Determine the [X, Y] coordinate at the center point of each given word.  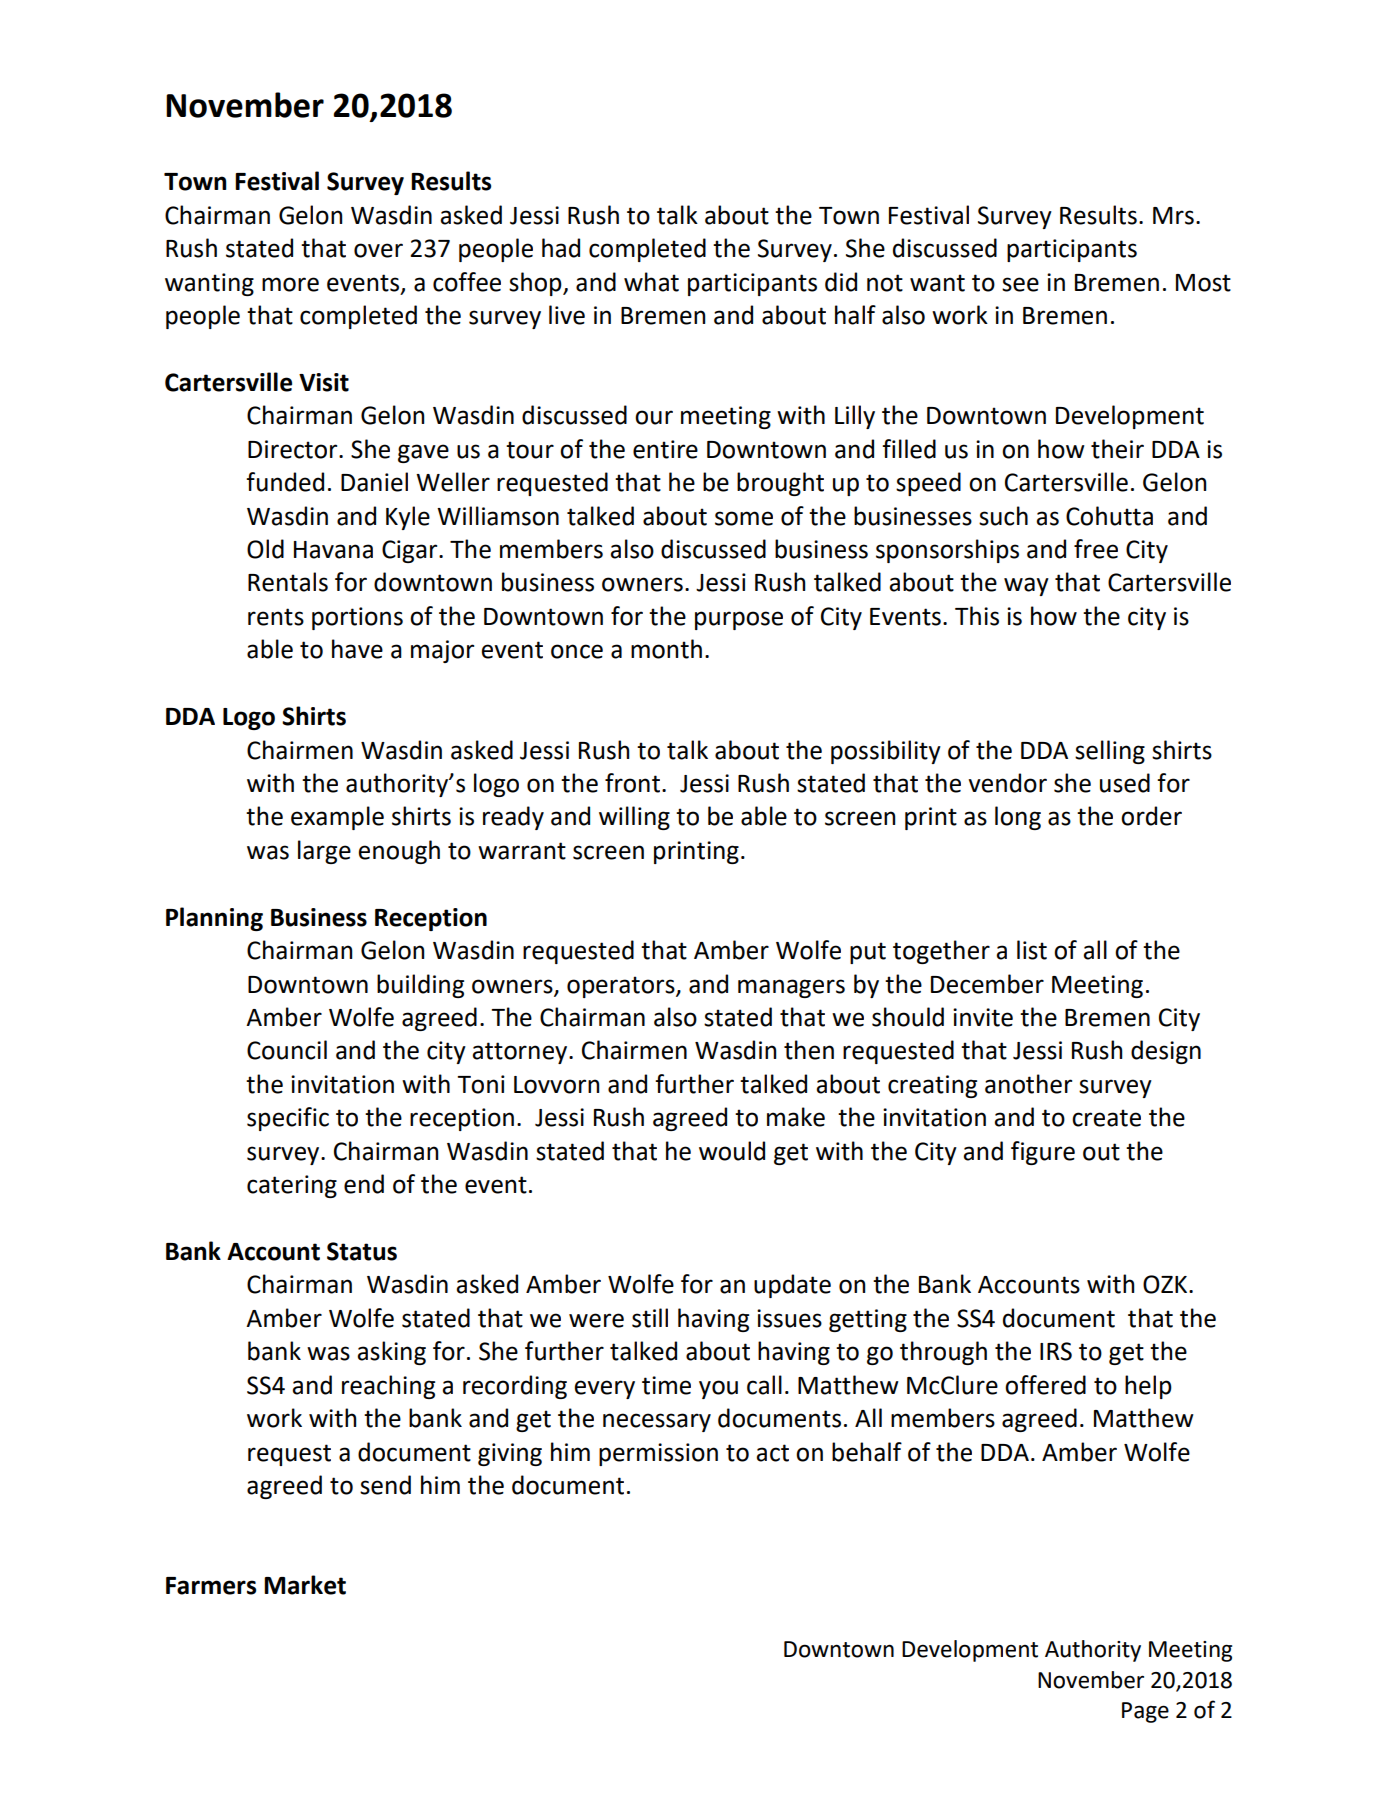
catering [292, 1186]
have [357, 649]
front [632, 783]
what [651, 282]
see [1020, 284]
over [378, 250]
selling [1110, 752]
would [732, 1151]
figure [1043, 1153]
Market [305, 1585]
